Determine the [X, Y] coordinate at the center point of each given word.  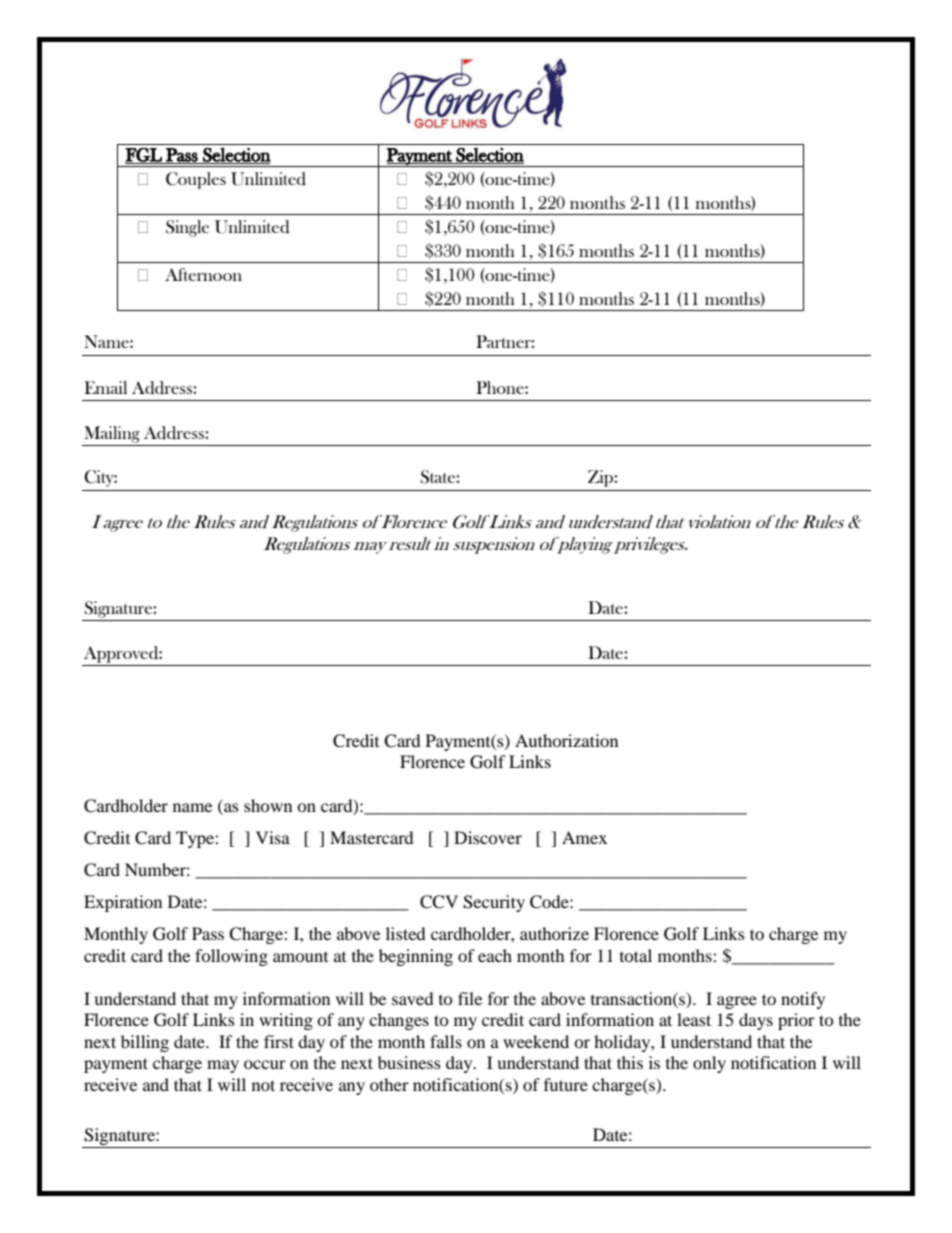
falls [446, 1041]
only [709, 1064]
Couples [196, 180]
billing [145, 1043]
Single [187, 228]
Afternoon [203, 274]
